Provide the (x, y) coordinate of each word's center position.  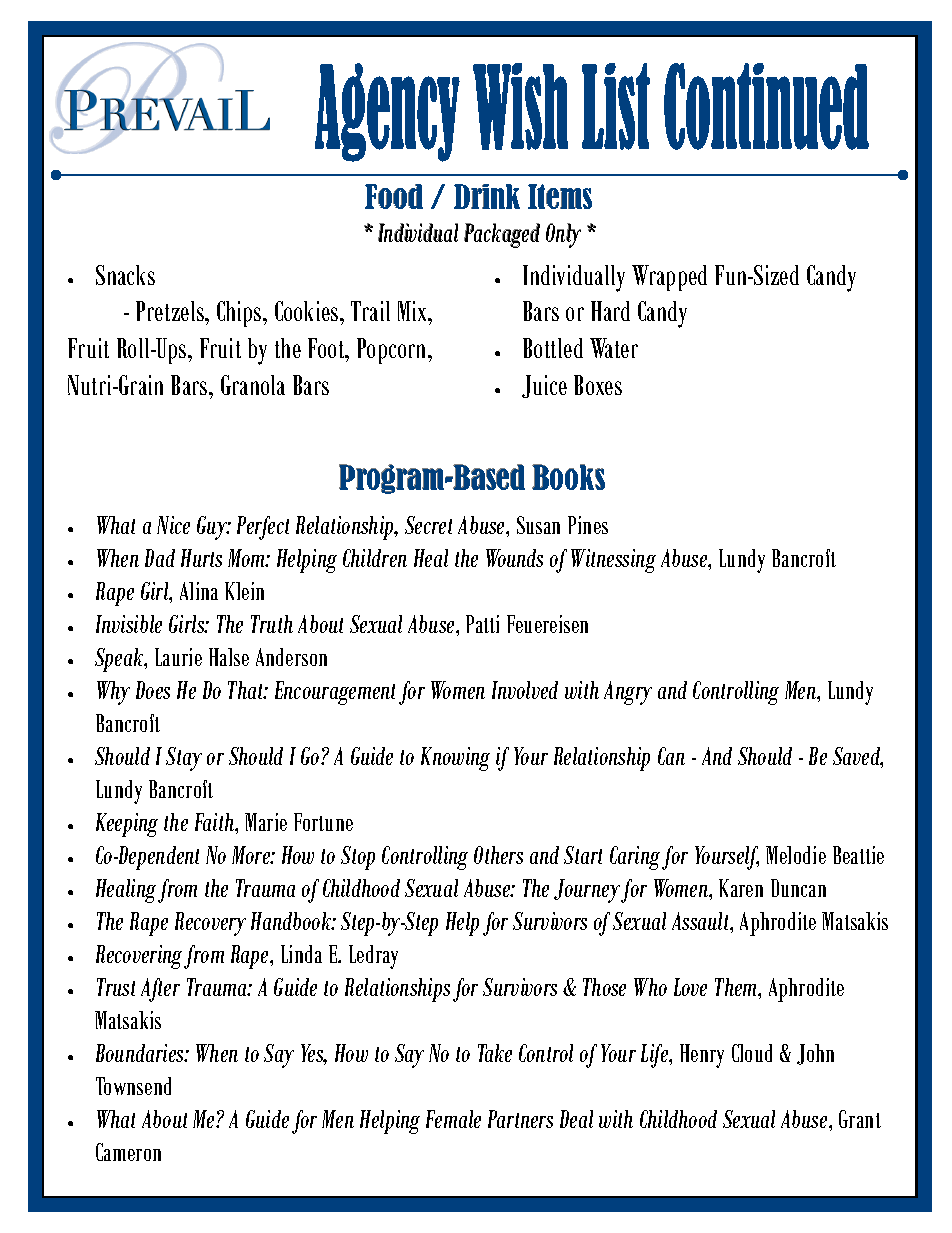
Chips (240, 314)
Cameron (128, 1152)
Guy (213, 528)
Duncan (798, 888)
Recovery (210, 924)
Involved (525, 690)
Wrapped (669, 278)
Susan (538, 525)
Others (498, 855)
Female (453, 1119)
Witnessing (613, 561)
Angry (628, 693)
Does (153, 690)
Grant (860, 1119)
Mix (414, 311)
